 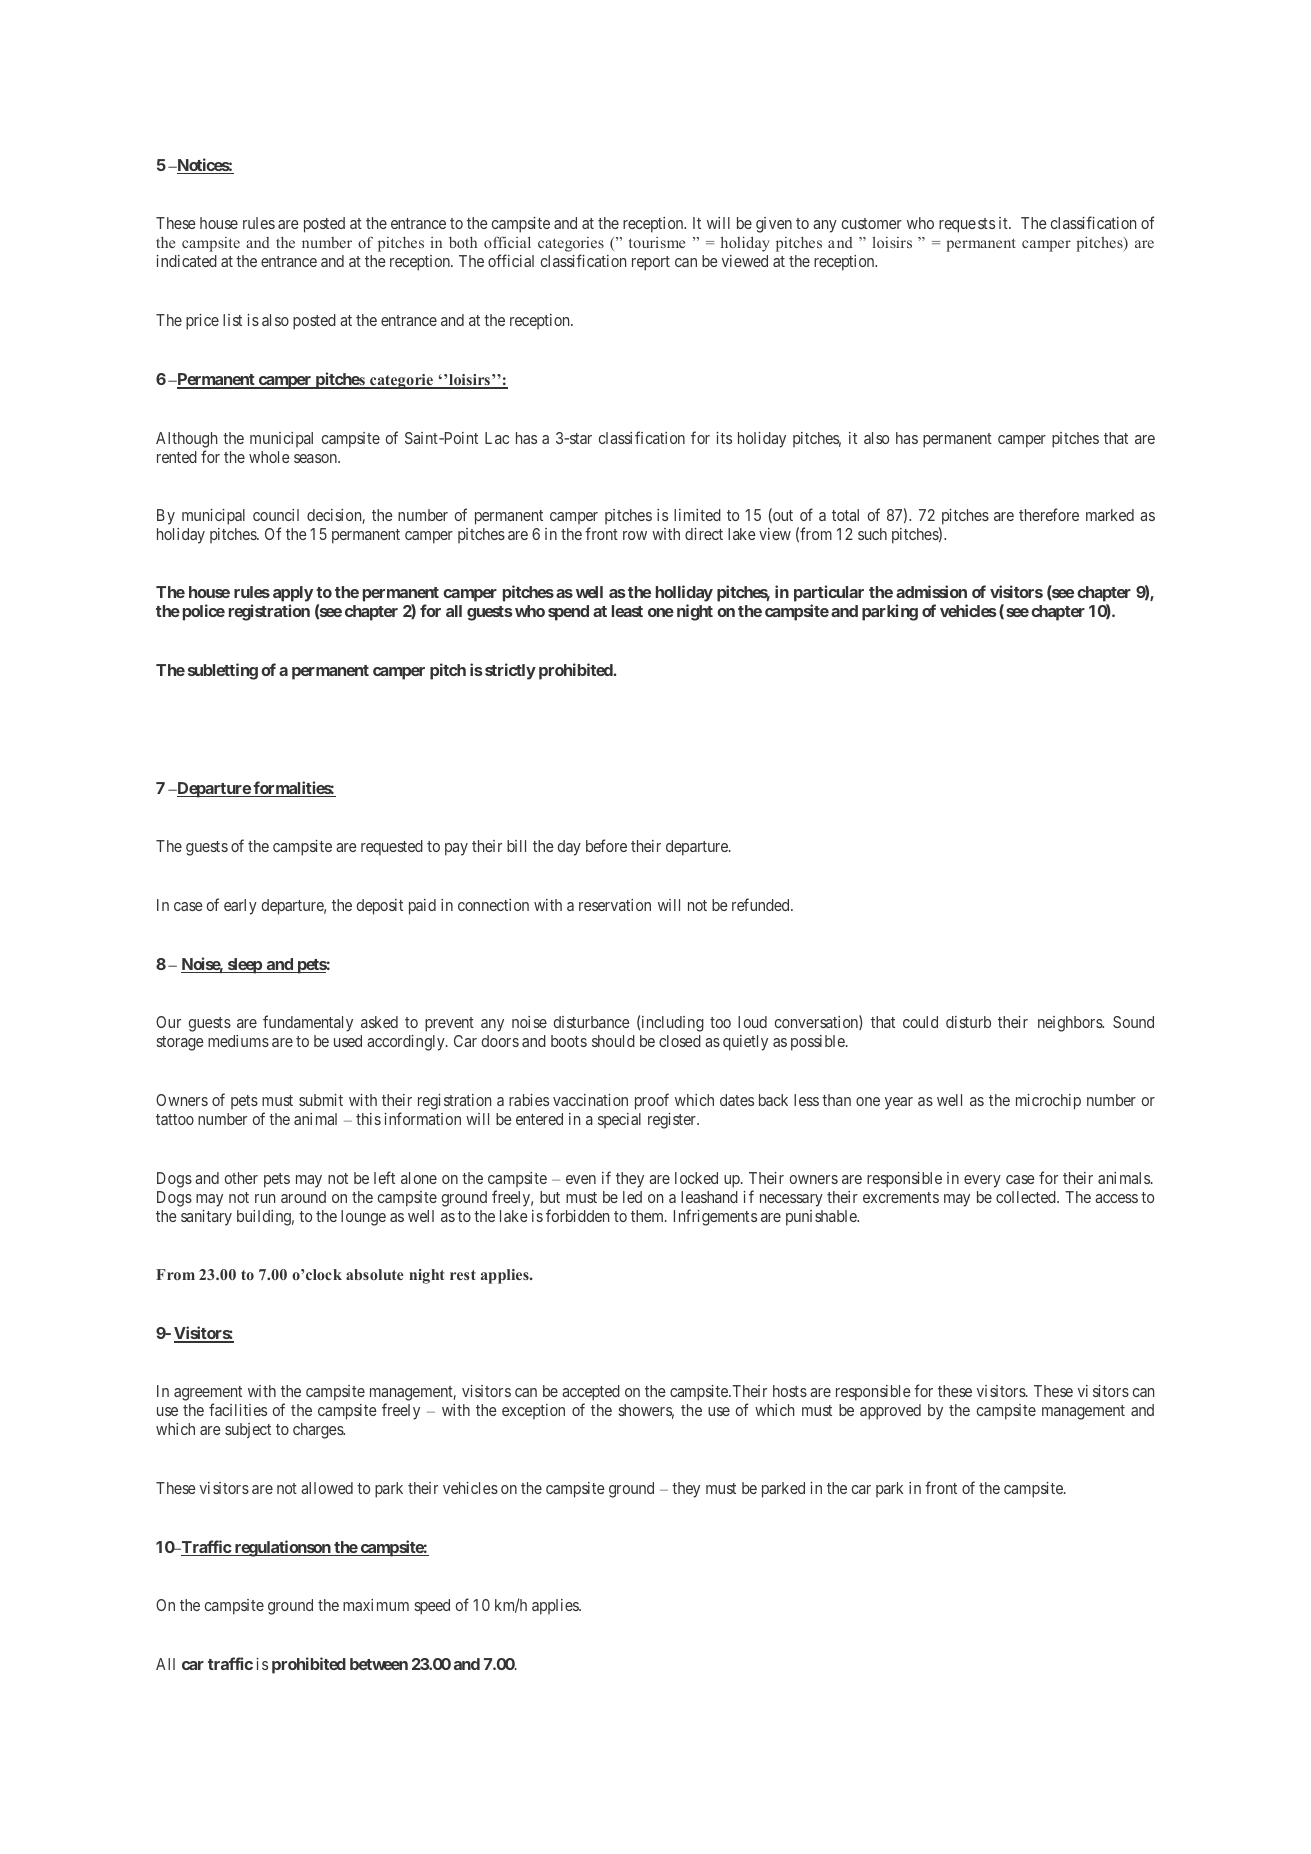 I want to click on approved, so click(x=890, y=1412).
